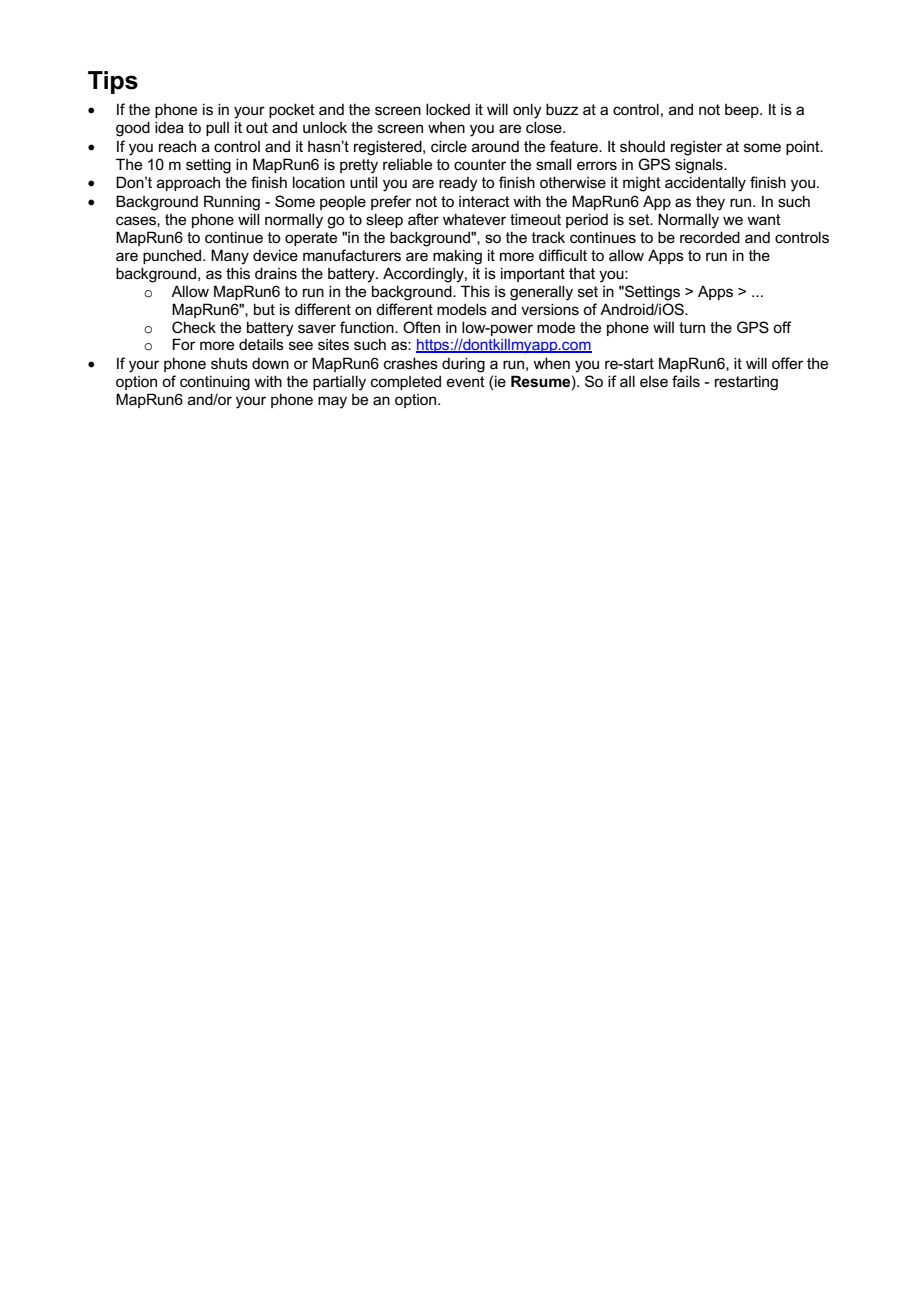 The width and height of the page is (924, 1308). I want to click on approach, so click(188, 184).
